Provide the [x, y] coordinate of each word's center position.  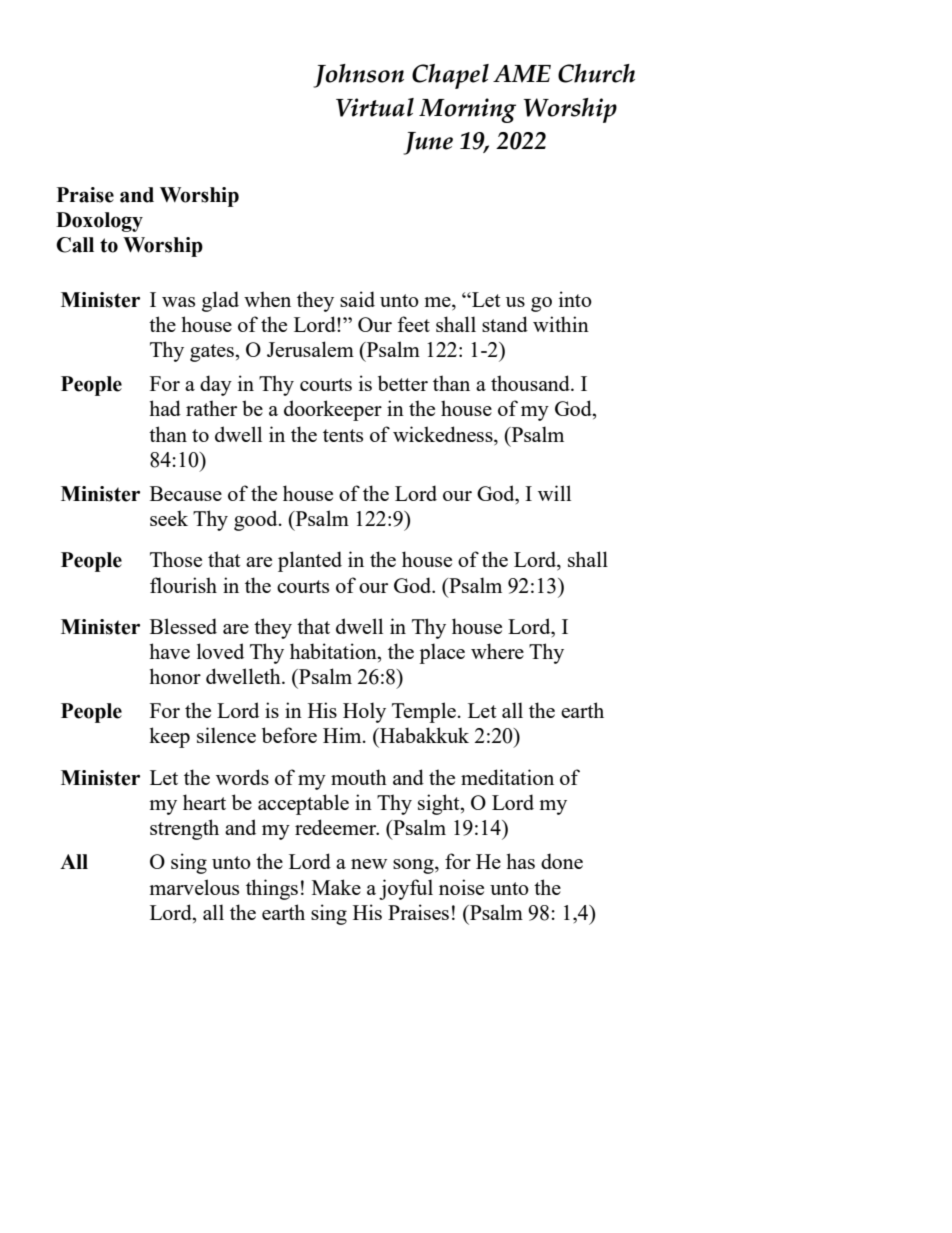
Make [336, 887]
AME [522, 74]
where [497, 651]
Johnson [358, 76]
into [575, 299]
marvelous [194, 887]
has [520, 861]
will [554, 493]
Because [186, 493]
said [357, 299]
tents [343, 435]
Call [75, 245]
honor [175, 676]
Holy [364, 712]
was [178, 302]
